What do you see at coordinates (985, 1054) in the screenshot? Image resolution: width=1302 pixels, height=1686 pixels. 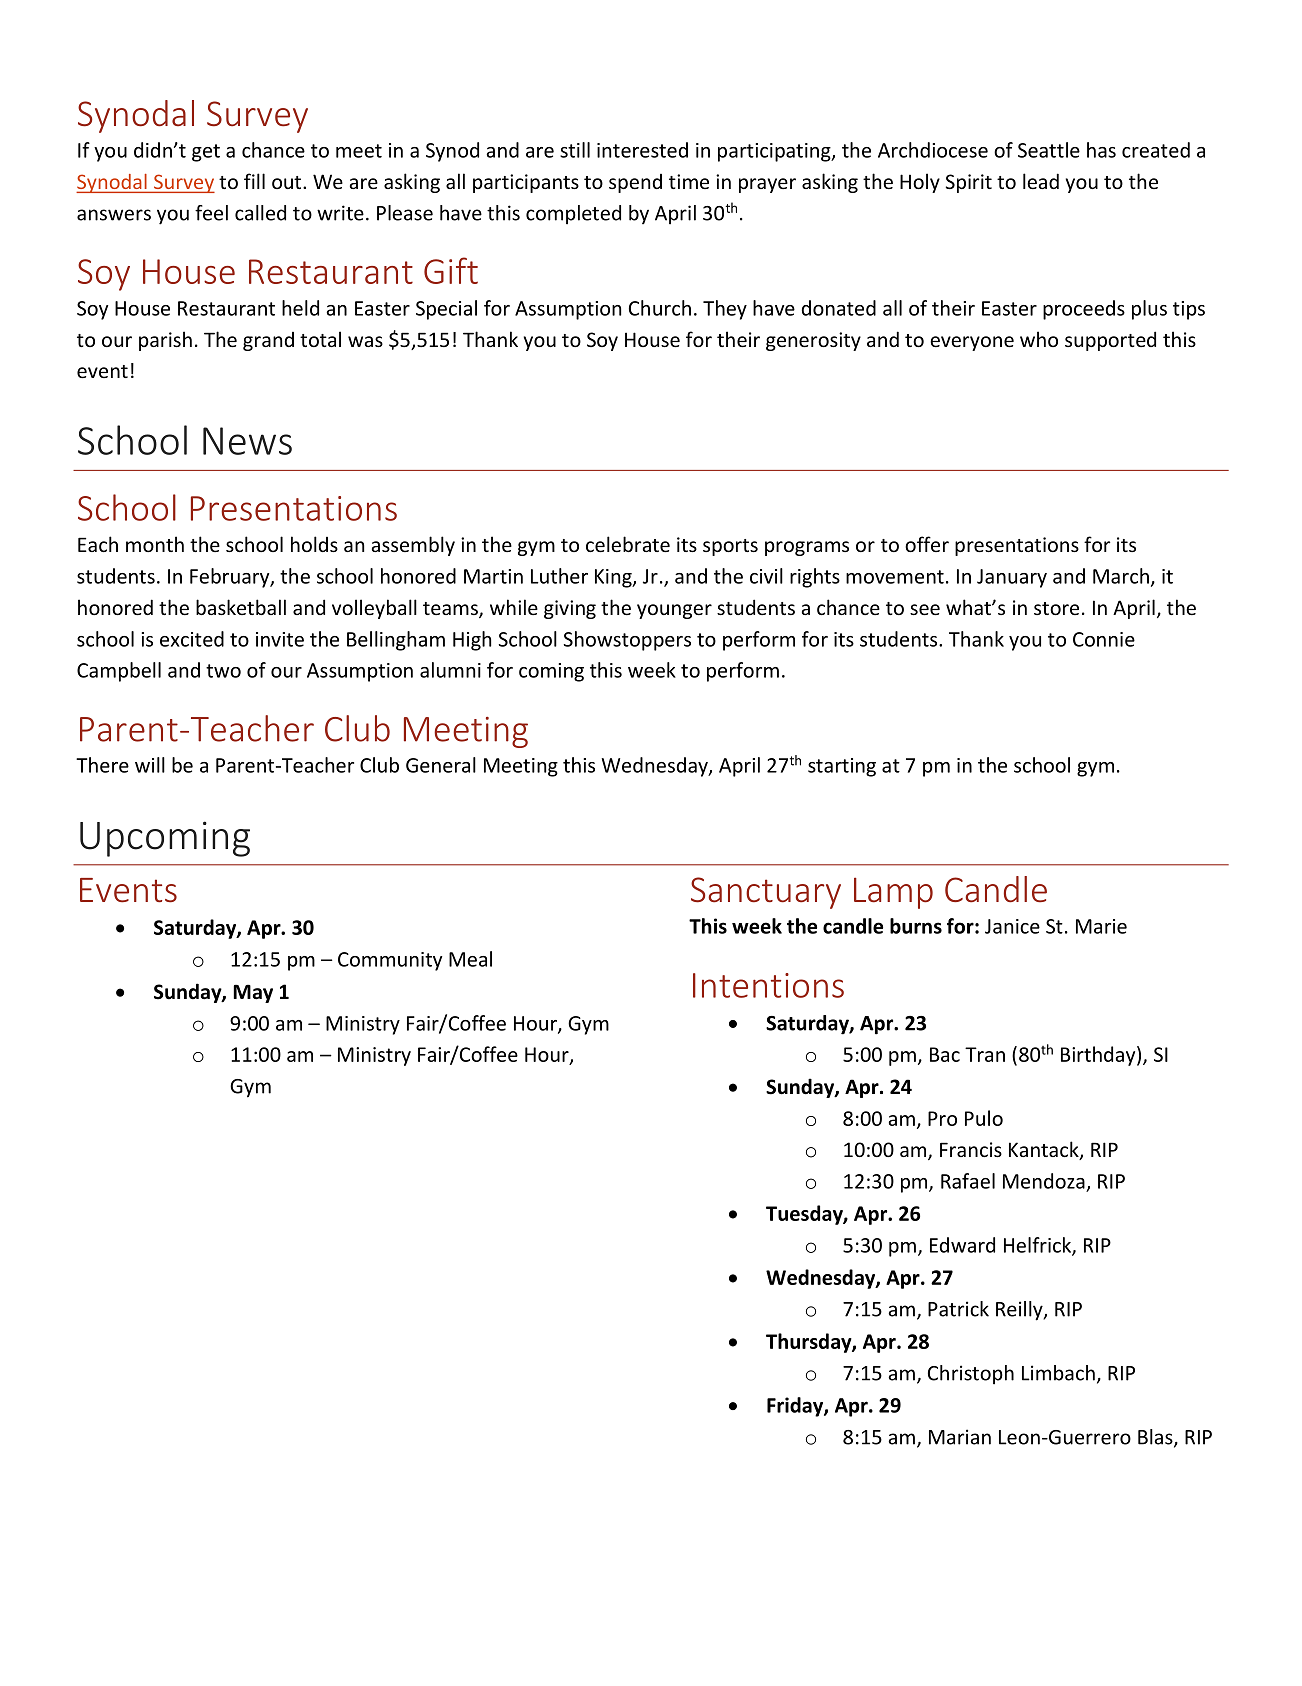 I see `Tran` at bounding box center [985, 1054].
